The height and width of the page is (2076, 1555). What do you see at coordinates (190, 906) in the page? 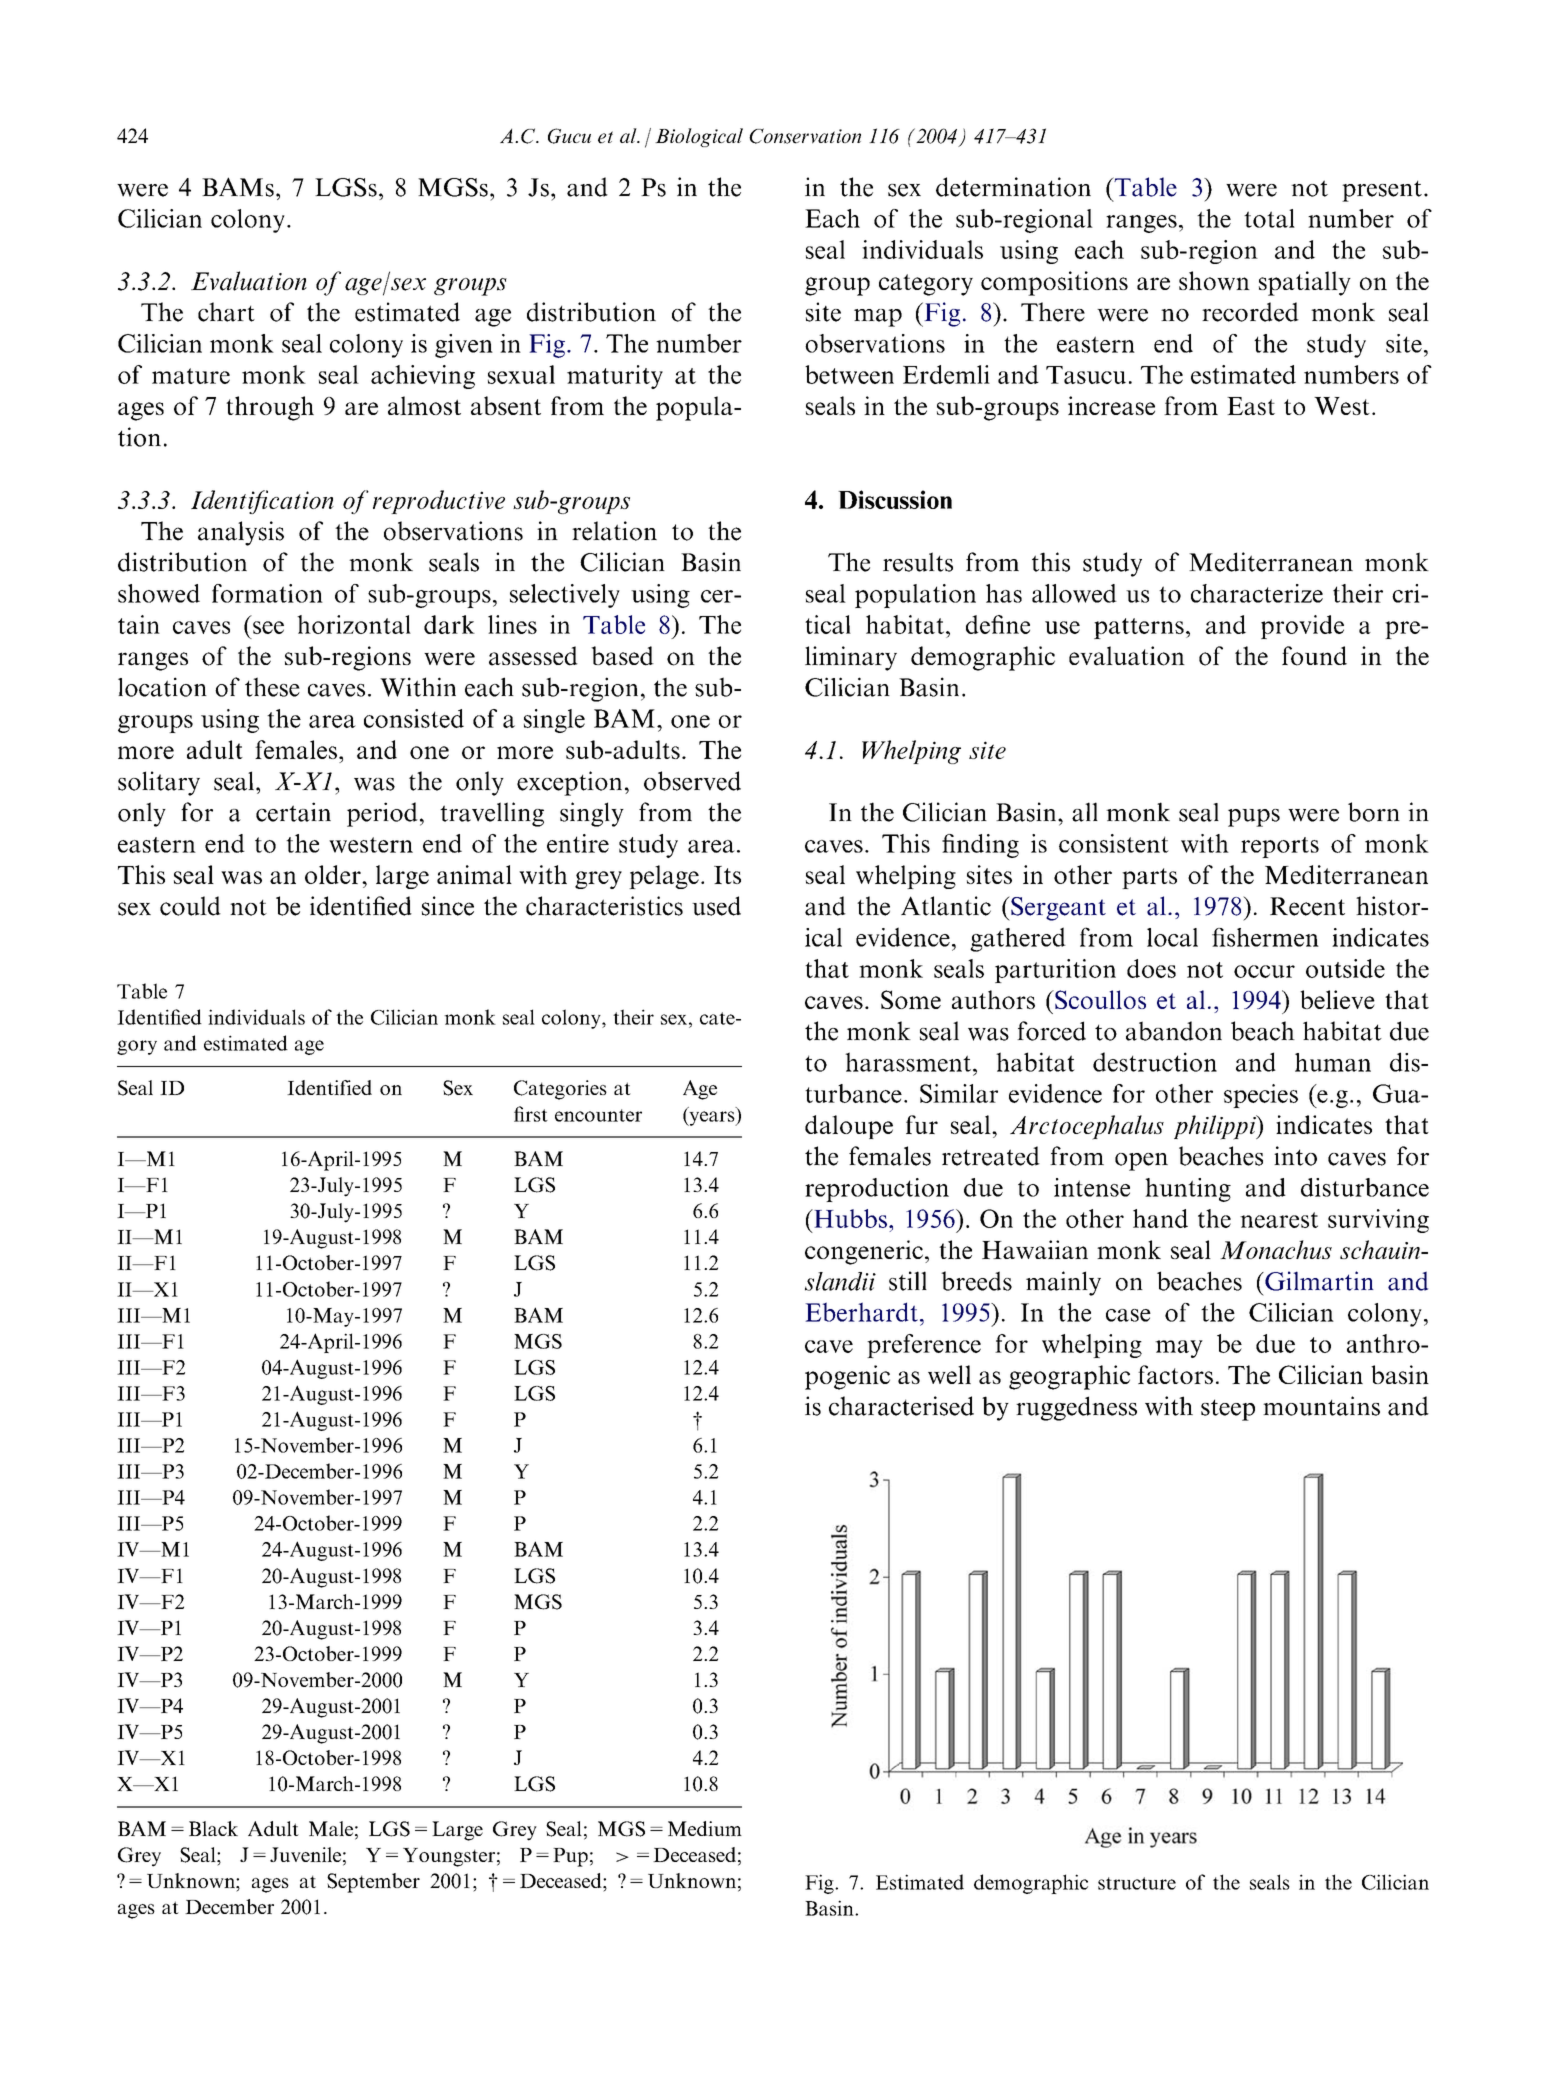
I see `could` at bounding box center [190, 906].
